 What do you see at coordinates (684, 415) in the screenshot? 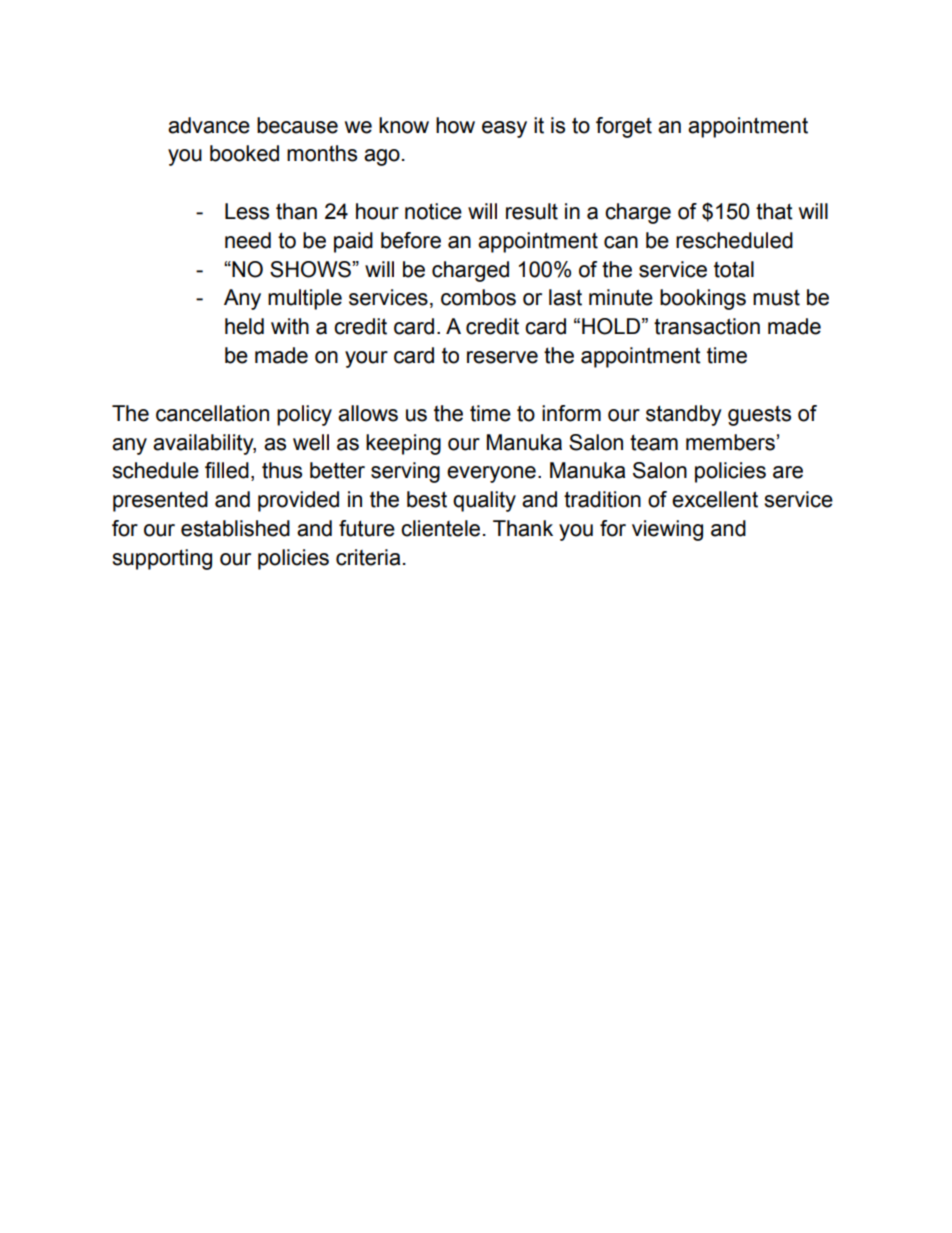
I see `standby` at bounding box center [684, 415].
